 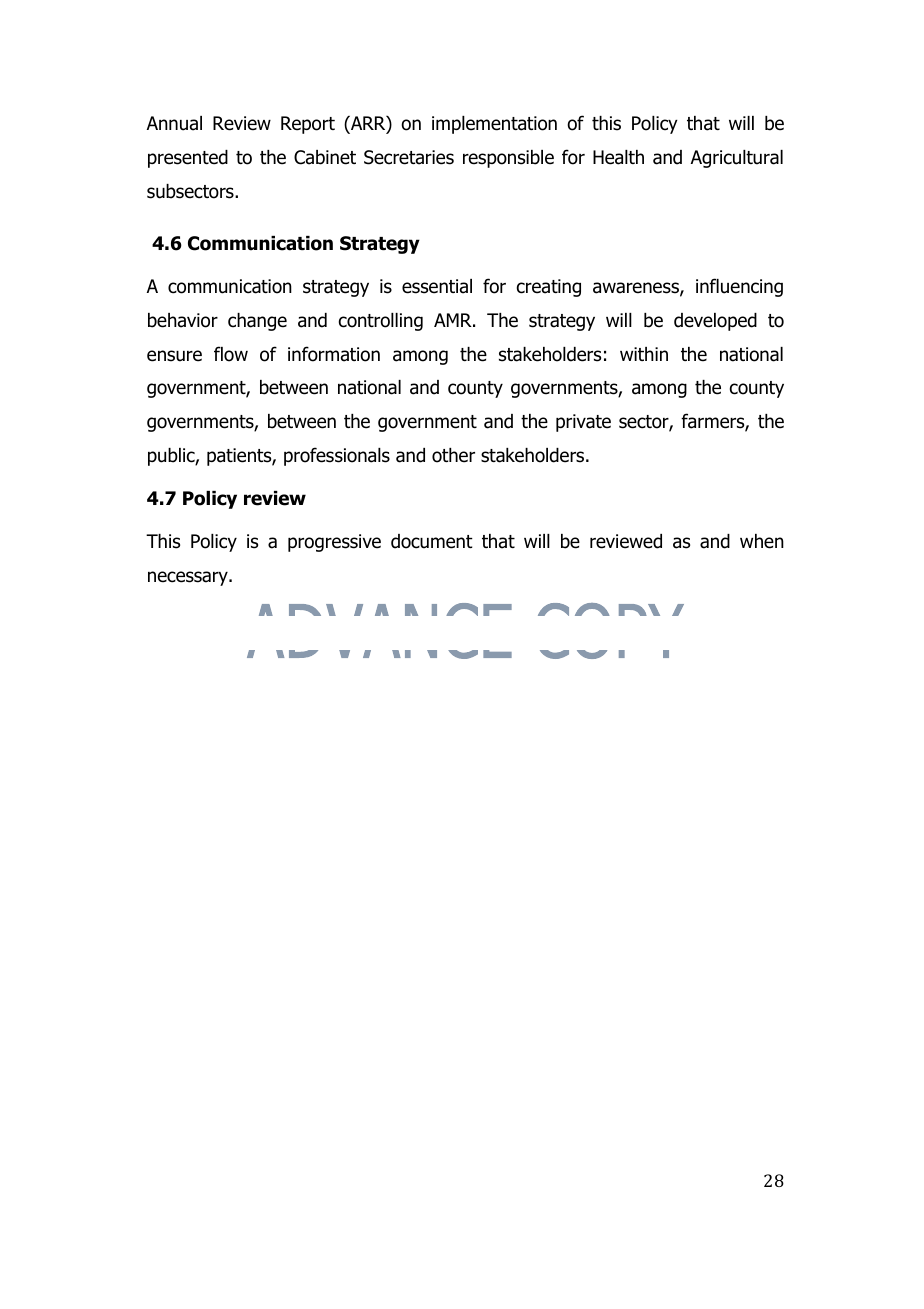 What do you see at coordinates (737, 159) in the screenshot?
I see `Agricultural` at bounding box center [737, 159].
